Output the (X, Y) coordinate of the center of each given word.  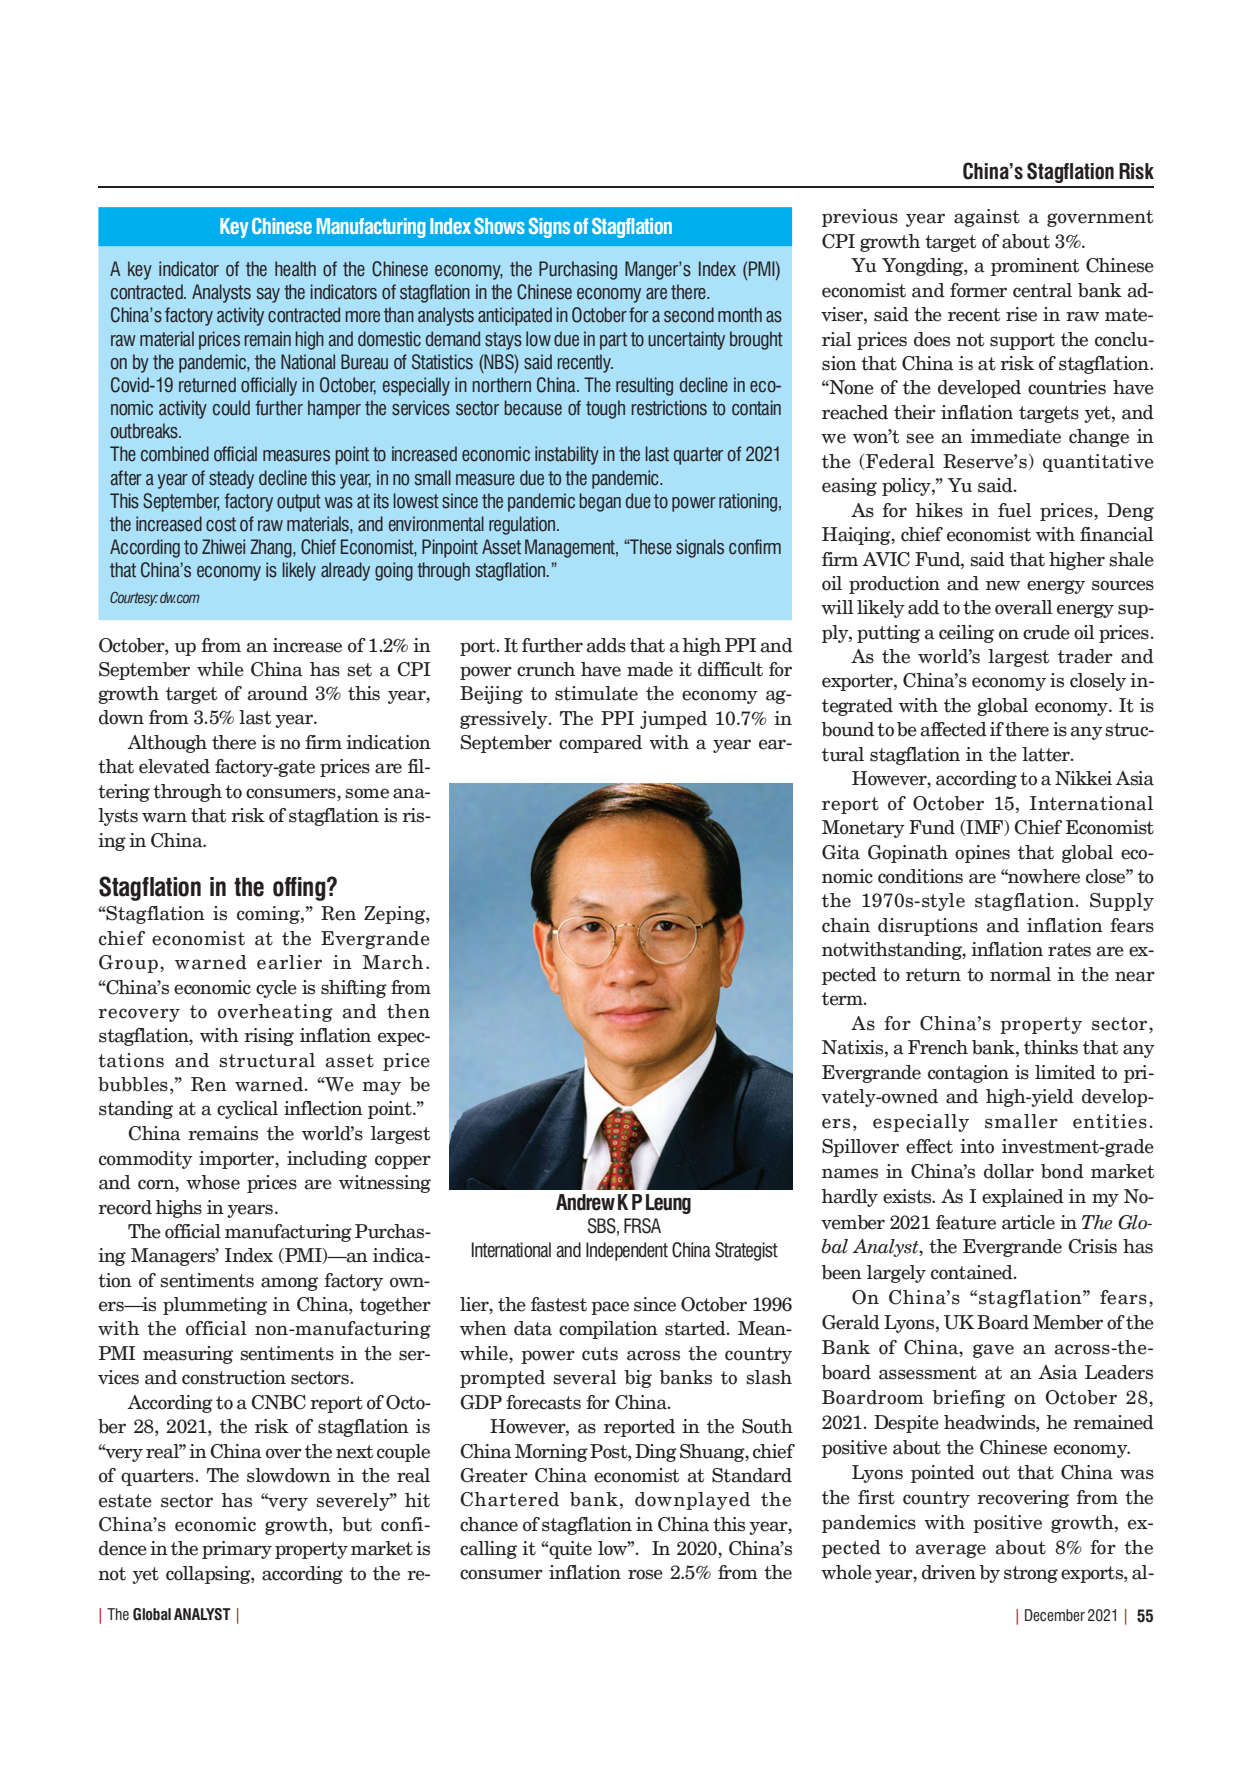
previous (860, 218)
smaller (1021, 1121)
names (850, 1173)
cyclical (247, 1110)
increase (307, 645)
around (278, 693)
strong (1031, 1574)
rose (645, 1574)
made (650, 669)
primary (237, 1550)
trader (1085, 656)
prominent (1035, 267)
